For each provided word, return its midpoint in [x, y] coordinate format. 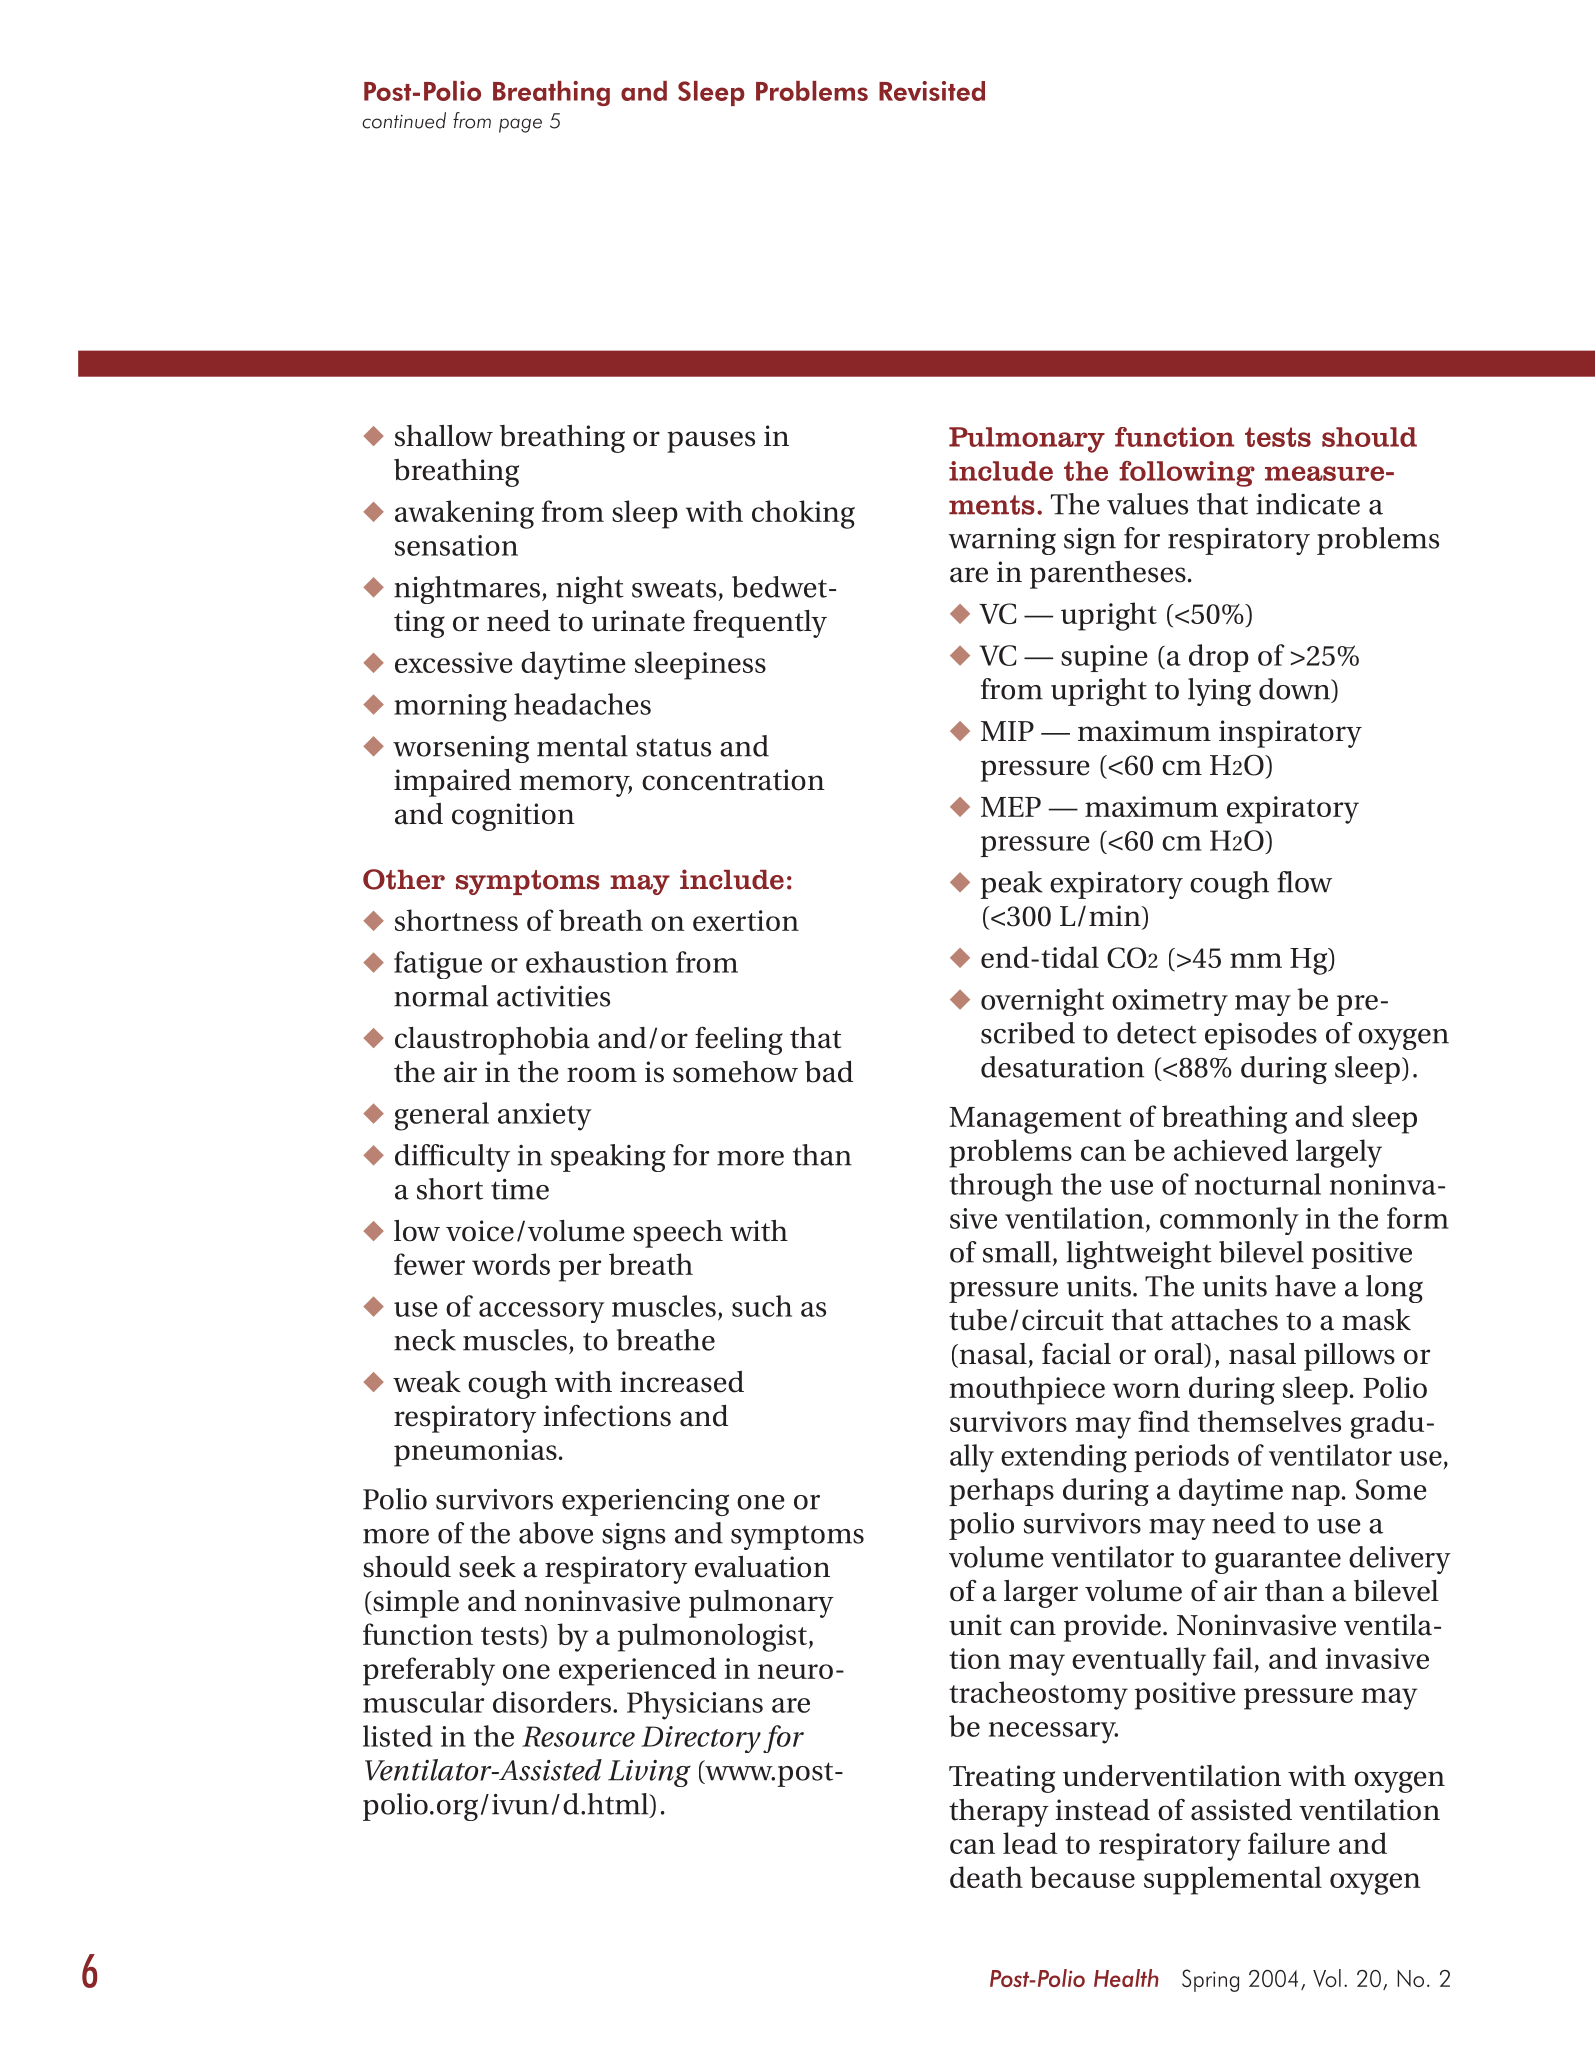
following [1187, 474]
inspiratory [1290, 734]
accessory [541, 1312]
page [520, 125]
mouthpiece [1027, 1390]
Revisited [932, 91]
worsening [461, 749]
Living [649, 1773]
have [1305, 1286]
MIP [1007, 731]
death [986, 1877]
